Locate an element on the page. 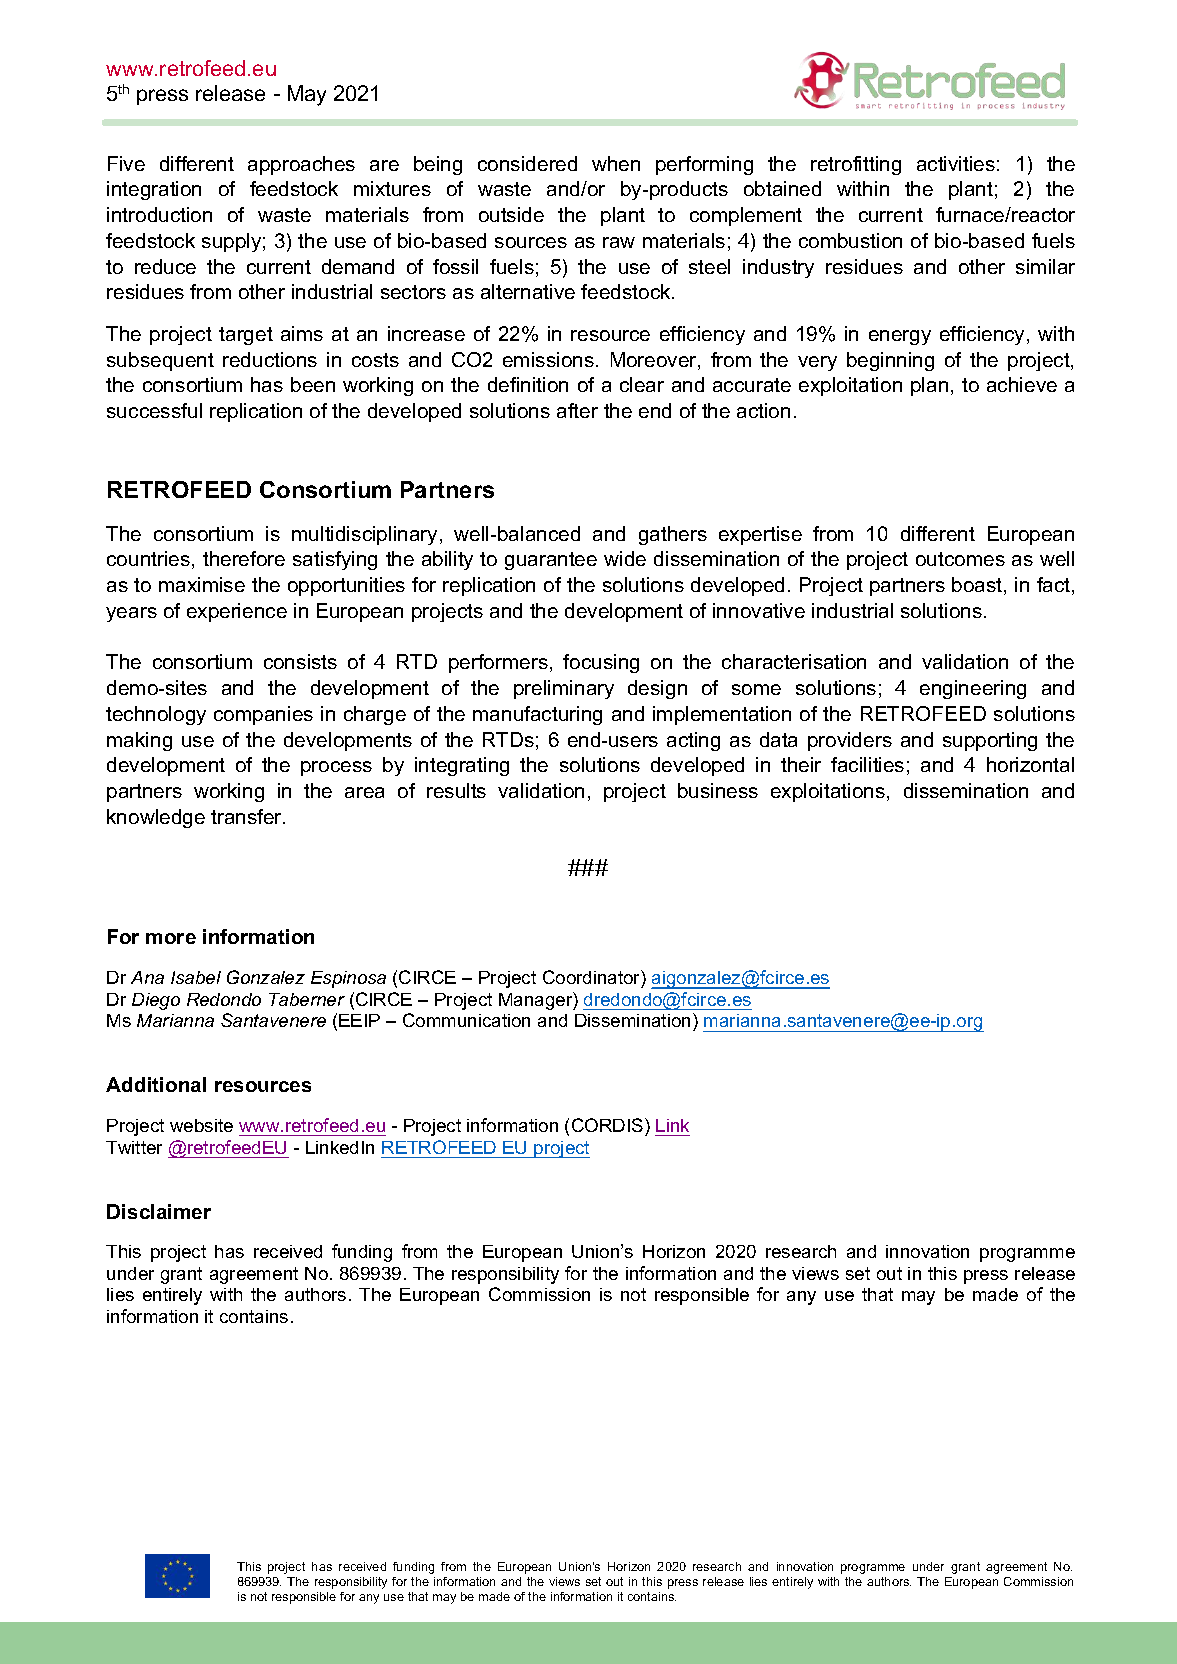 This page has height=1664, width=1177. when is located at coordinates (616, 163).
